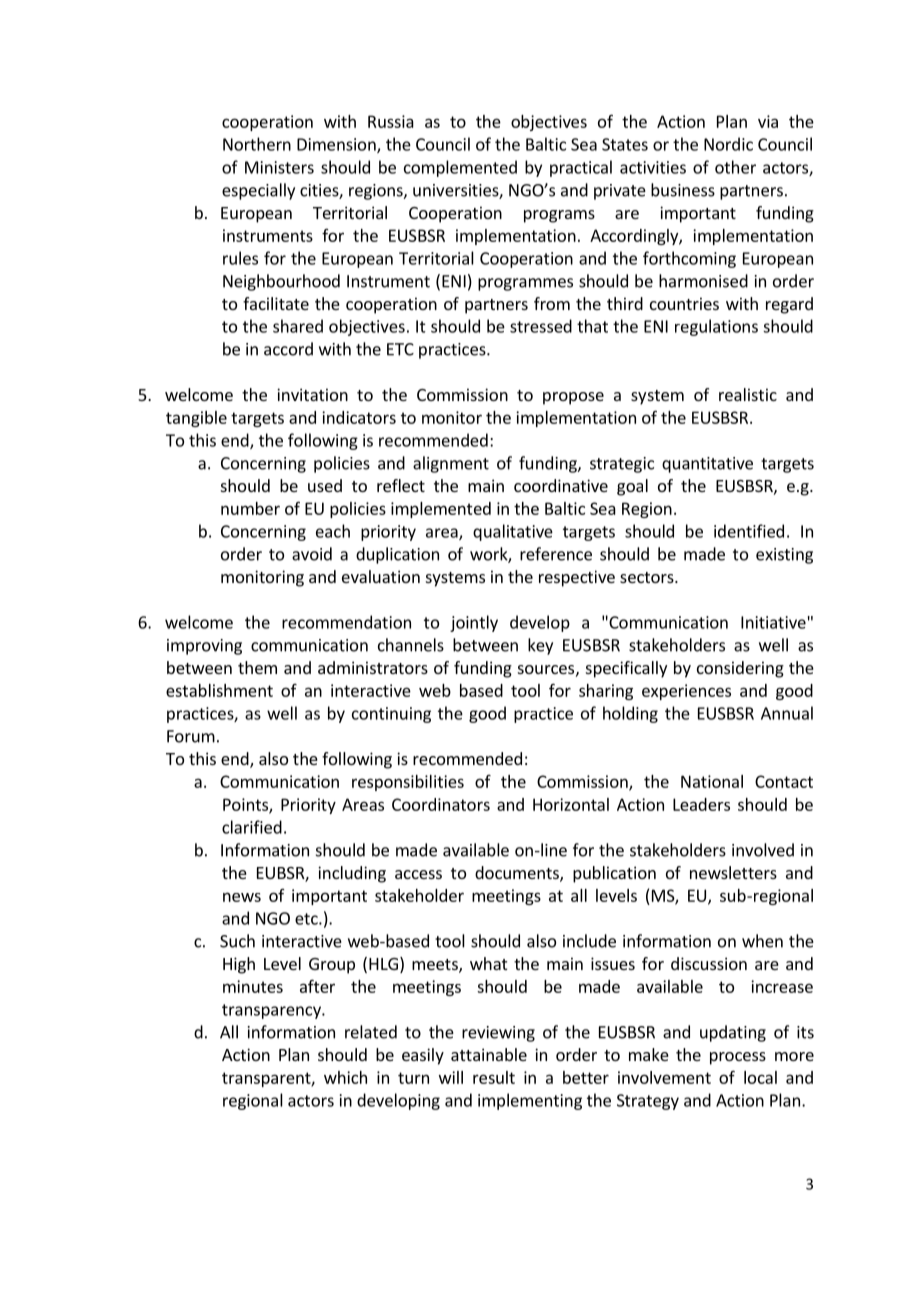 The height and width of the document is (1308, 924). Describe the element at coordinates (257, 667) in the document. I see `them` at that location.
